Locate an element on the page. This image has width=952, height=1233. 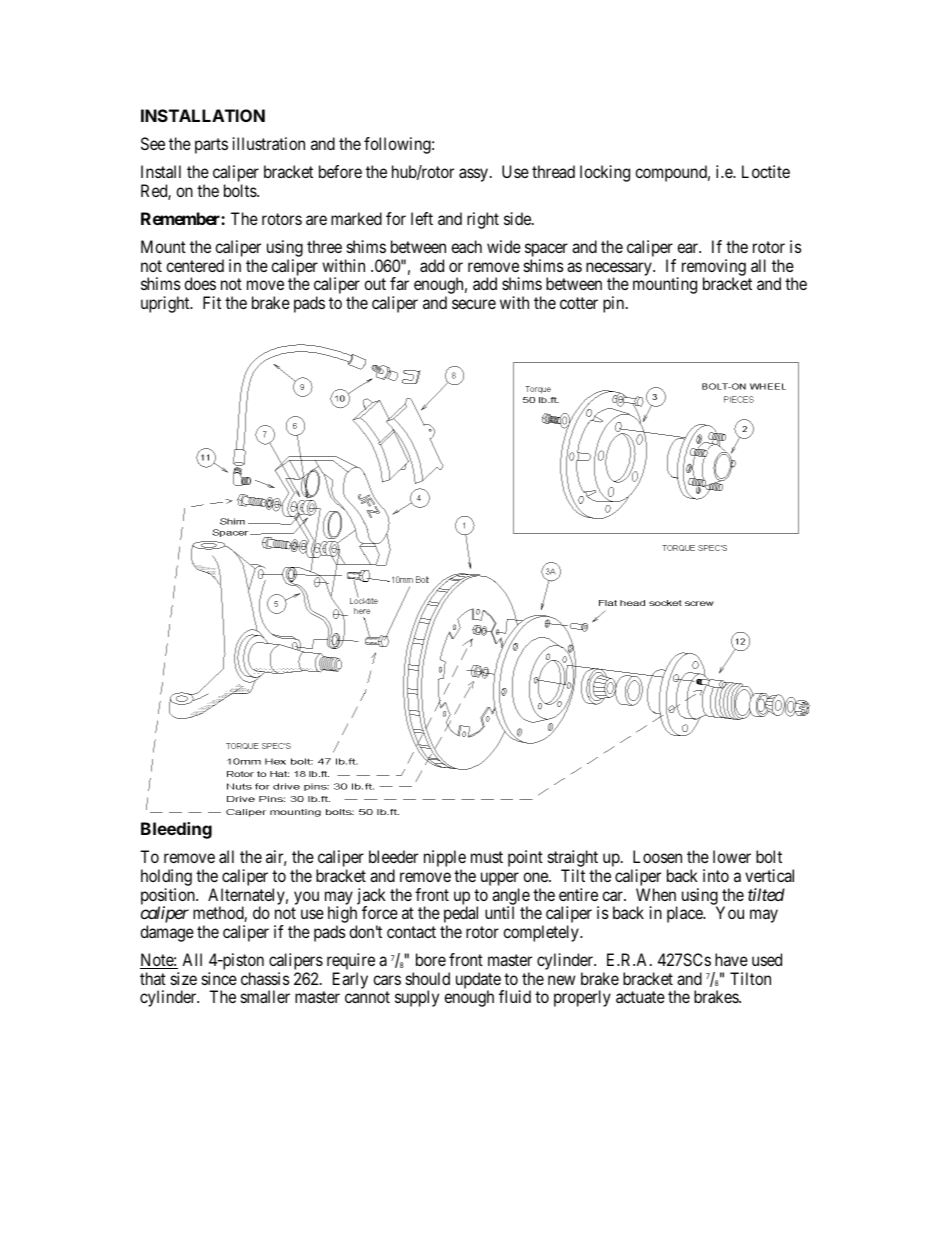
illustration is located at coordinates (269, 143).
